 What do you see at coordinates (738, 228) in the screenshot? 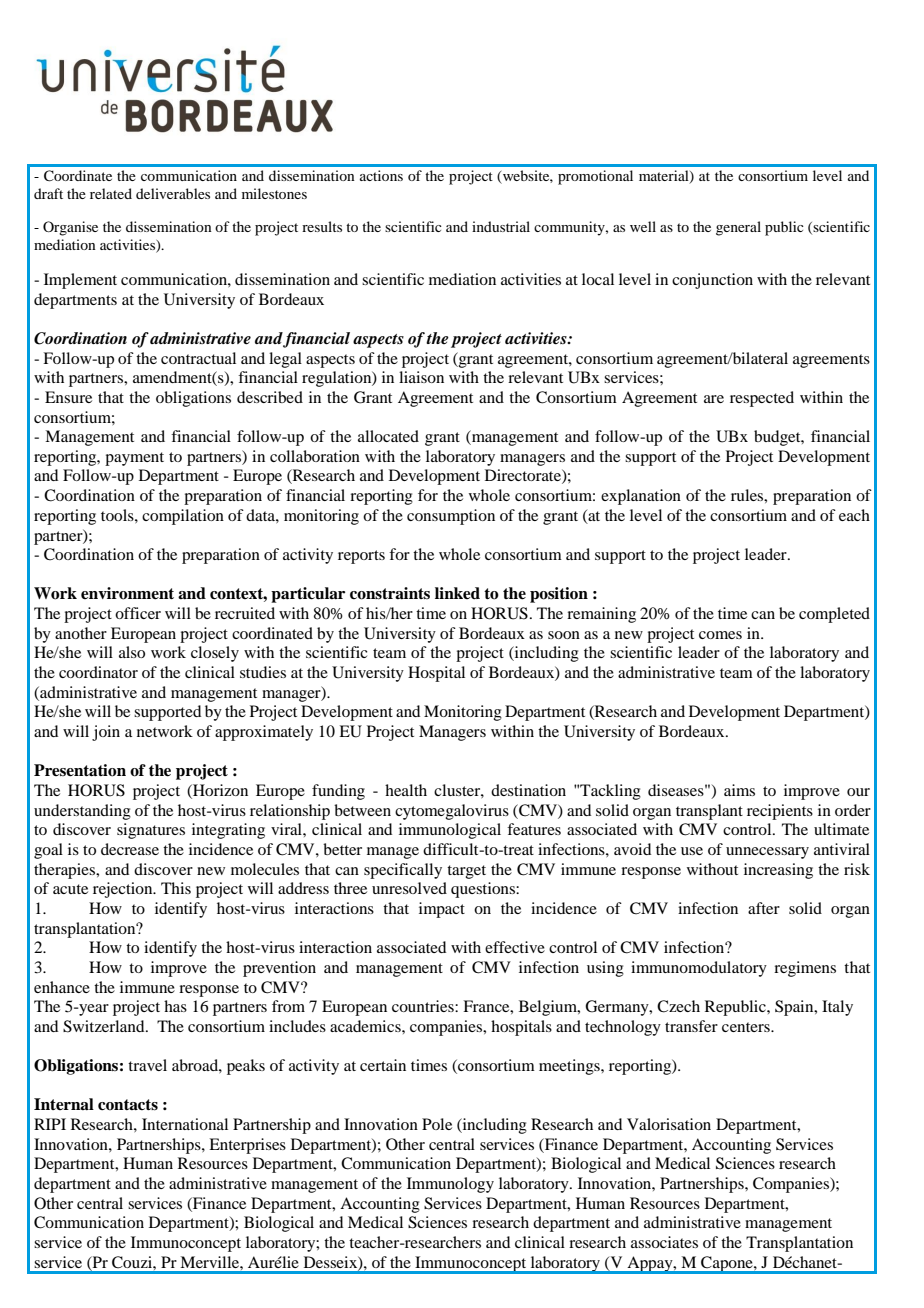
I see `general` at bounding box center [738, 228].
